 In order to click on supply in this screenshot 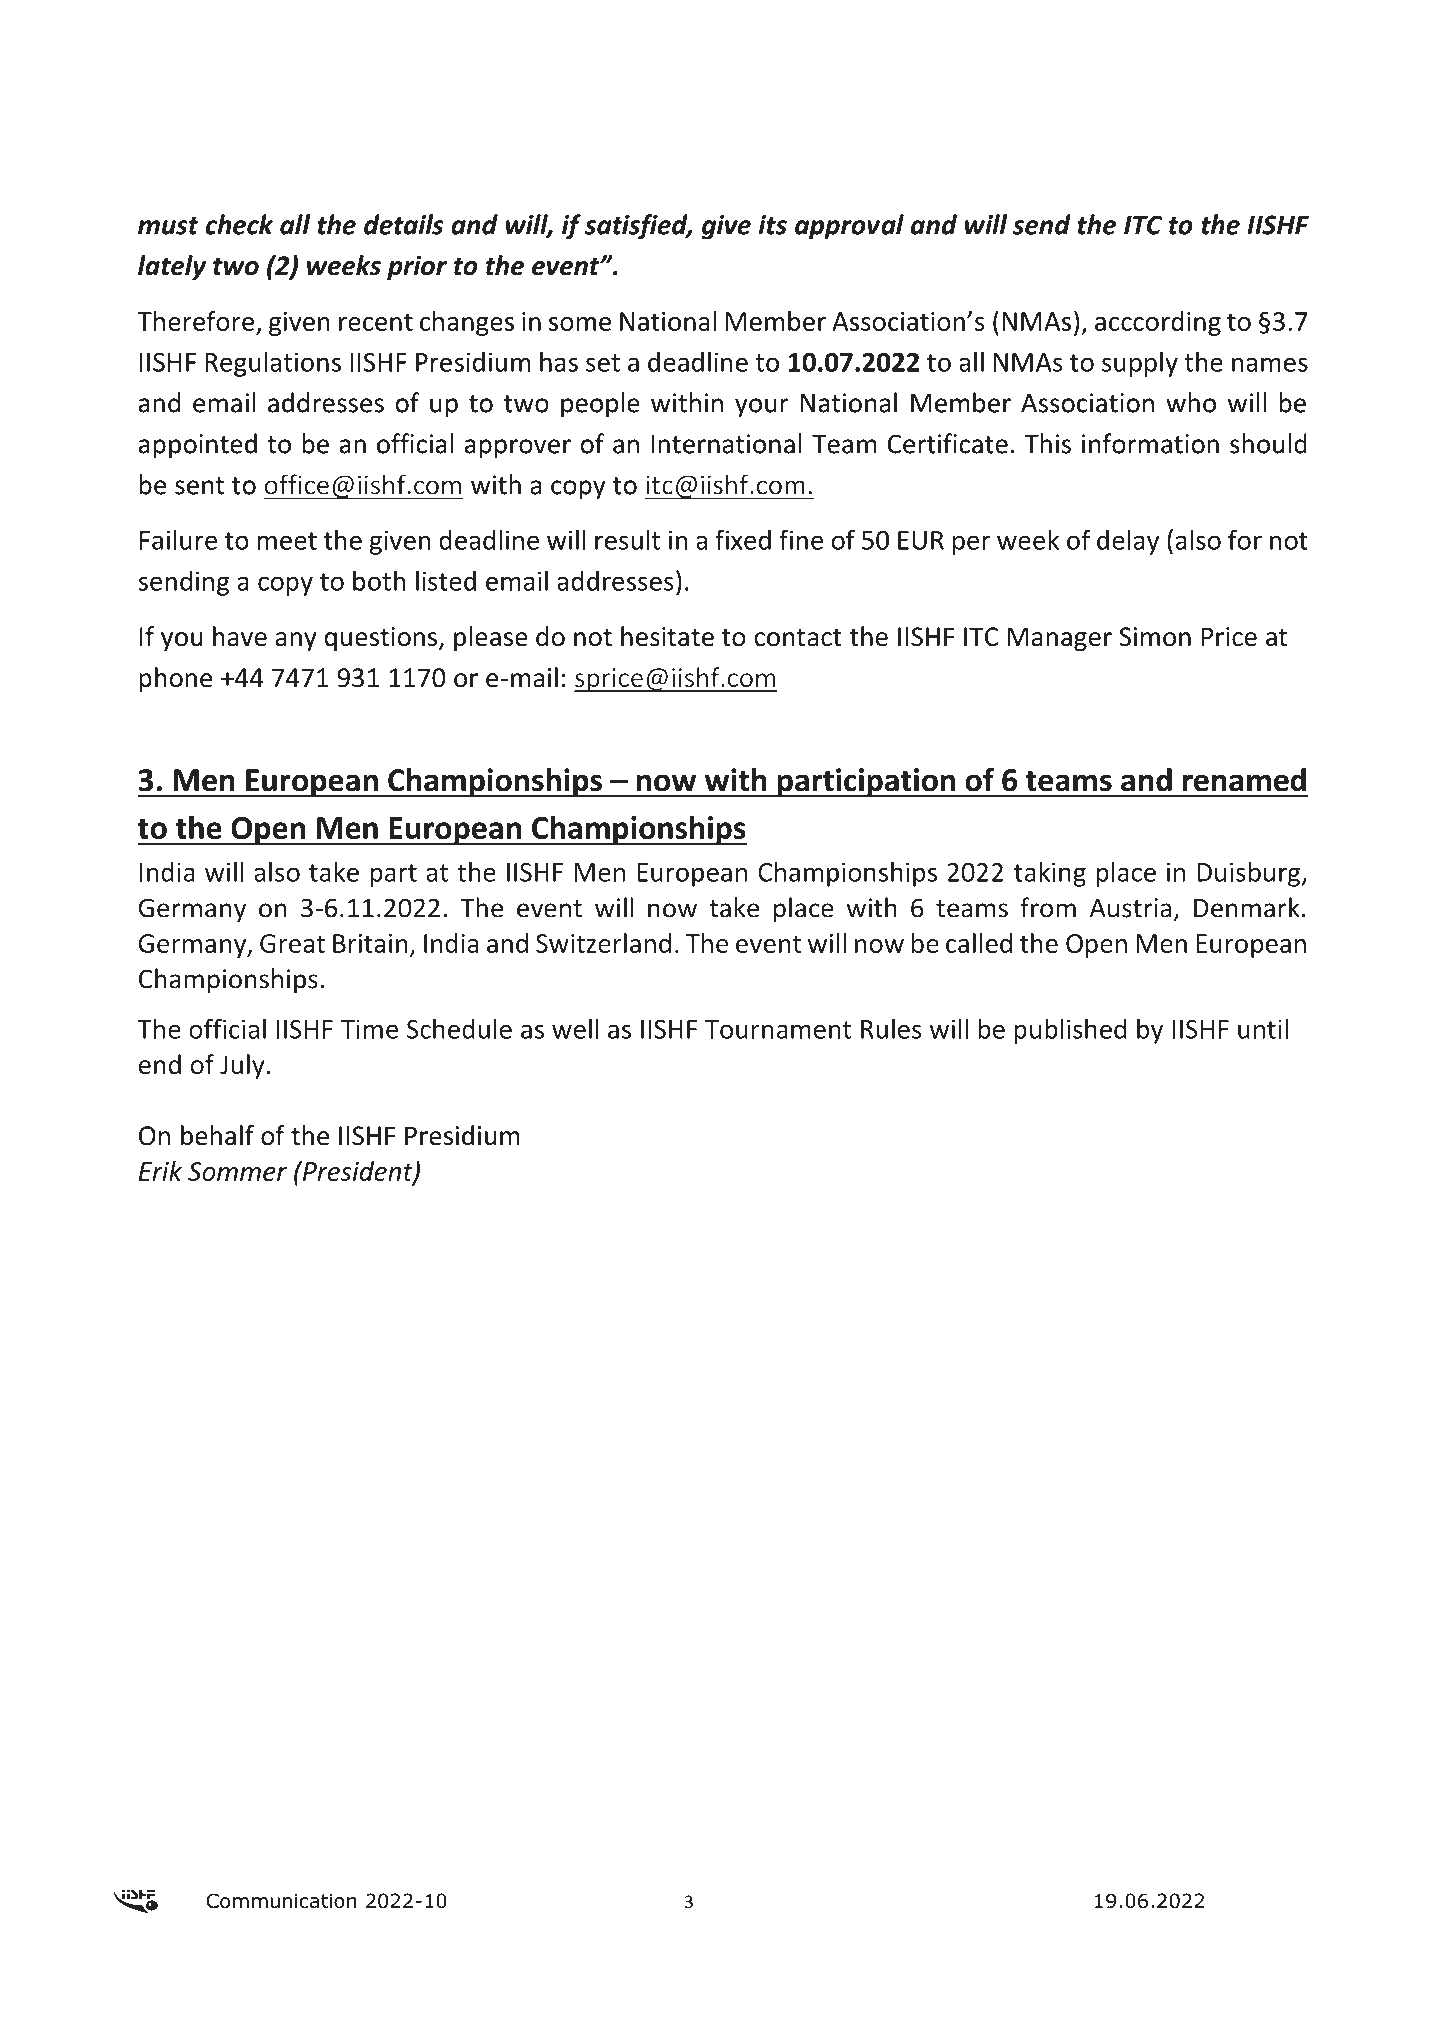, I will do `click(1140, 364)`.
